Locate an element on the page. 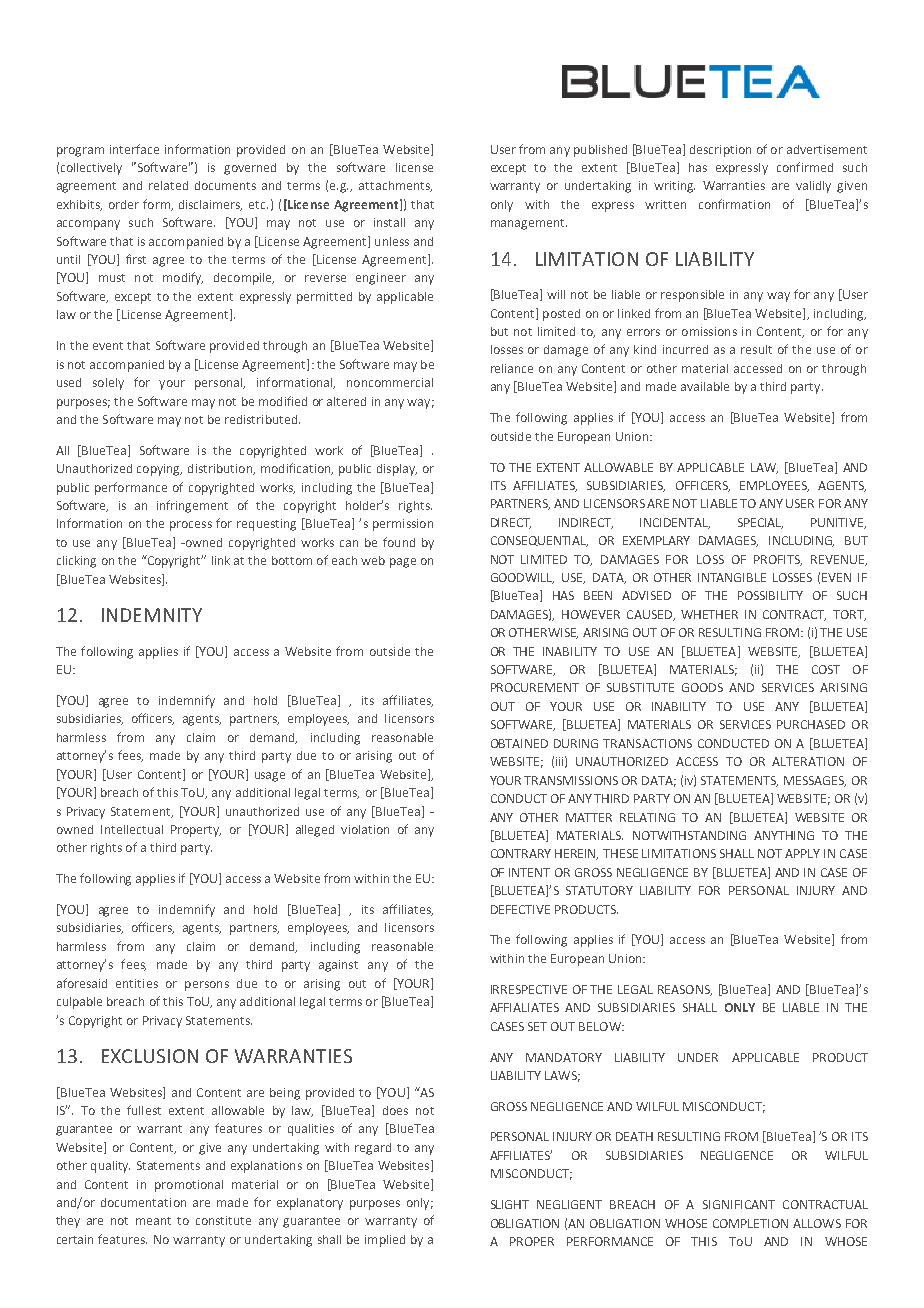  related is located at coordinates (168, 185).
